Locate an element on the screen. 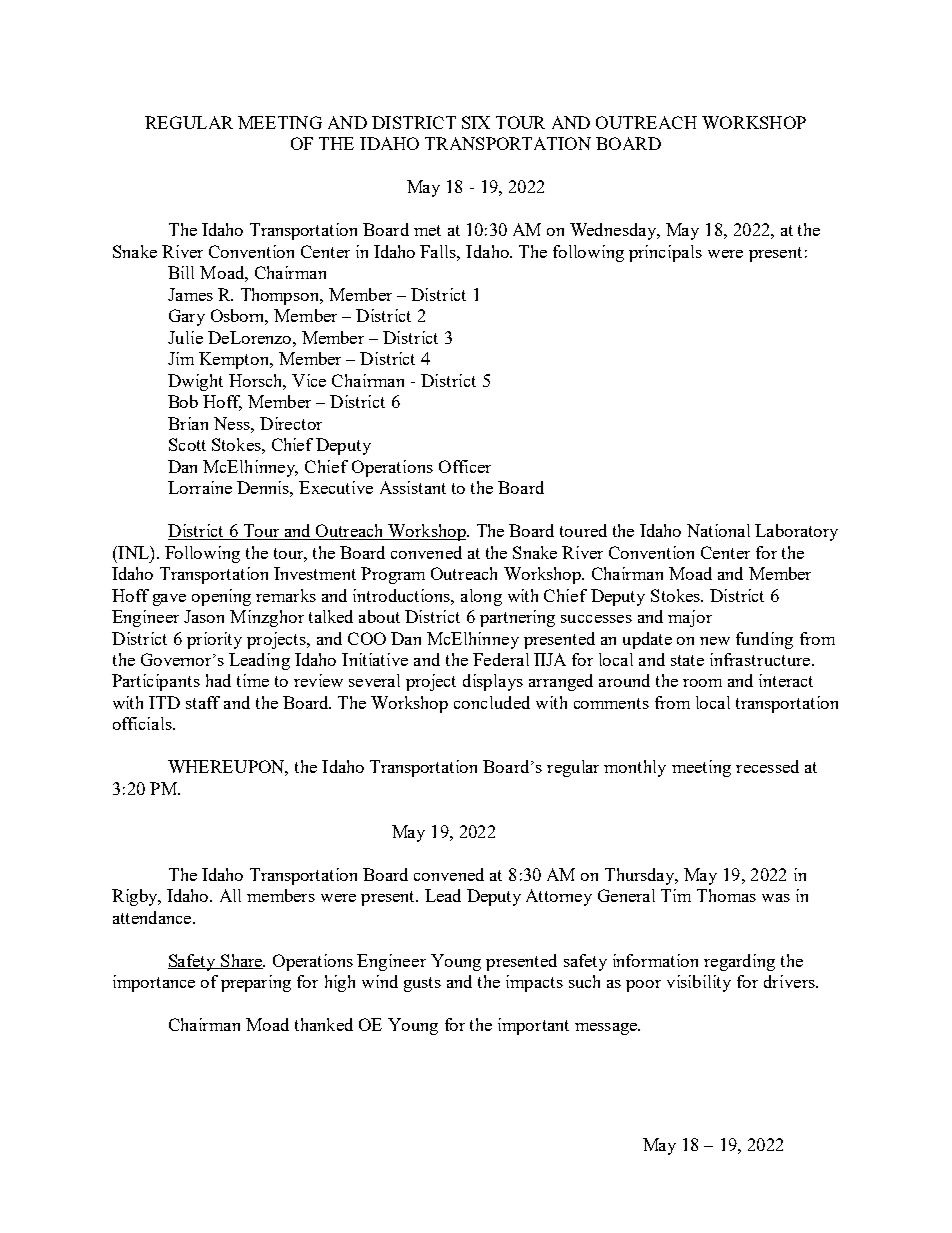 The width and height of the screenshot is (952, 1233). preparing is located at coordinates (256, 983).
